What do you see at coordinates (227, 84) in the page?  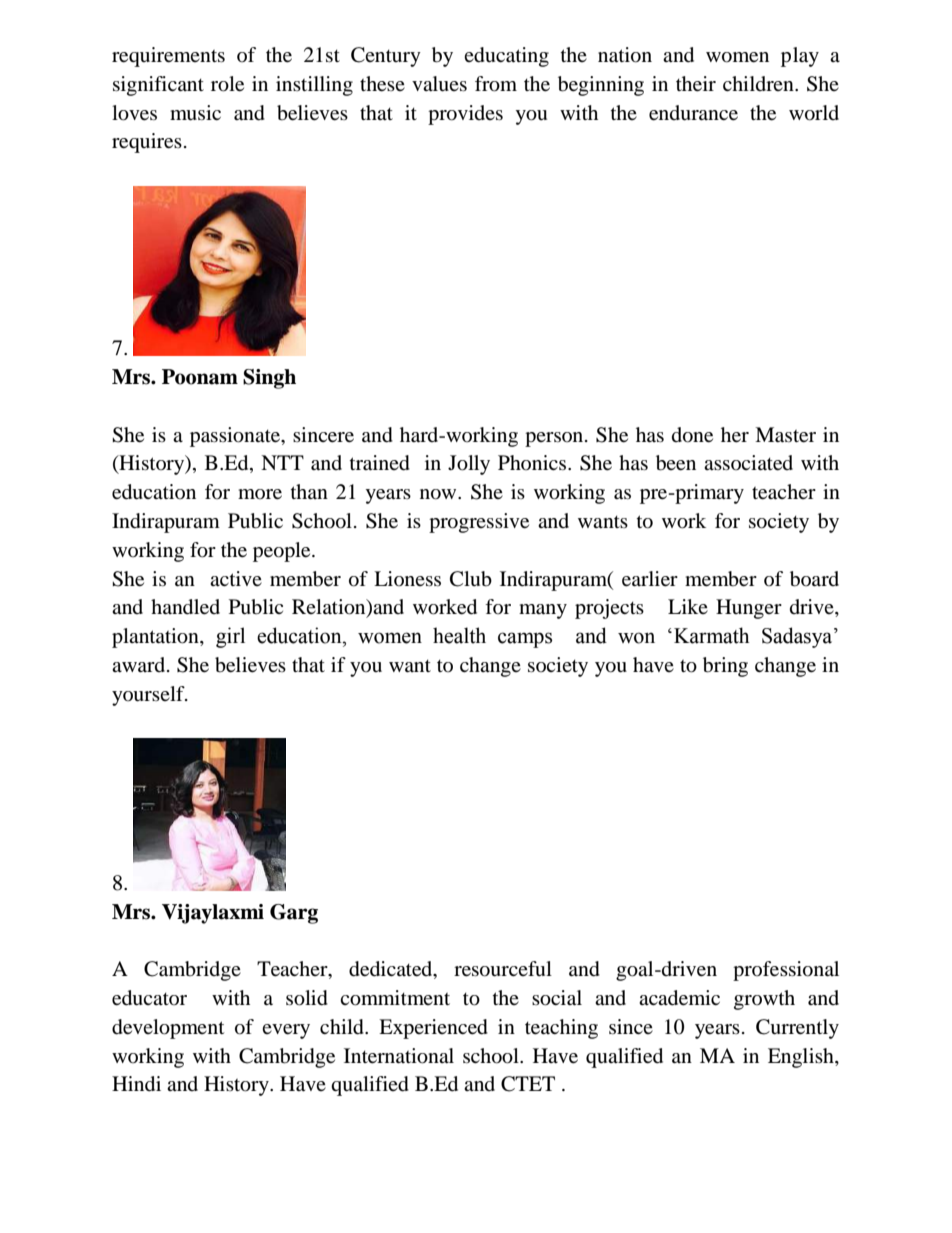 I see `role` at bounding box center [227, 84].
